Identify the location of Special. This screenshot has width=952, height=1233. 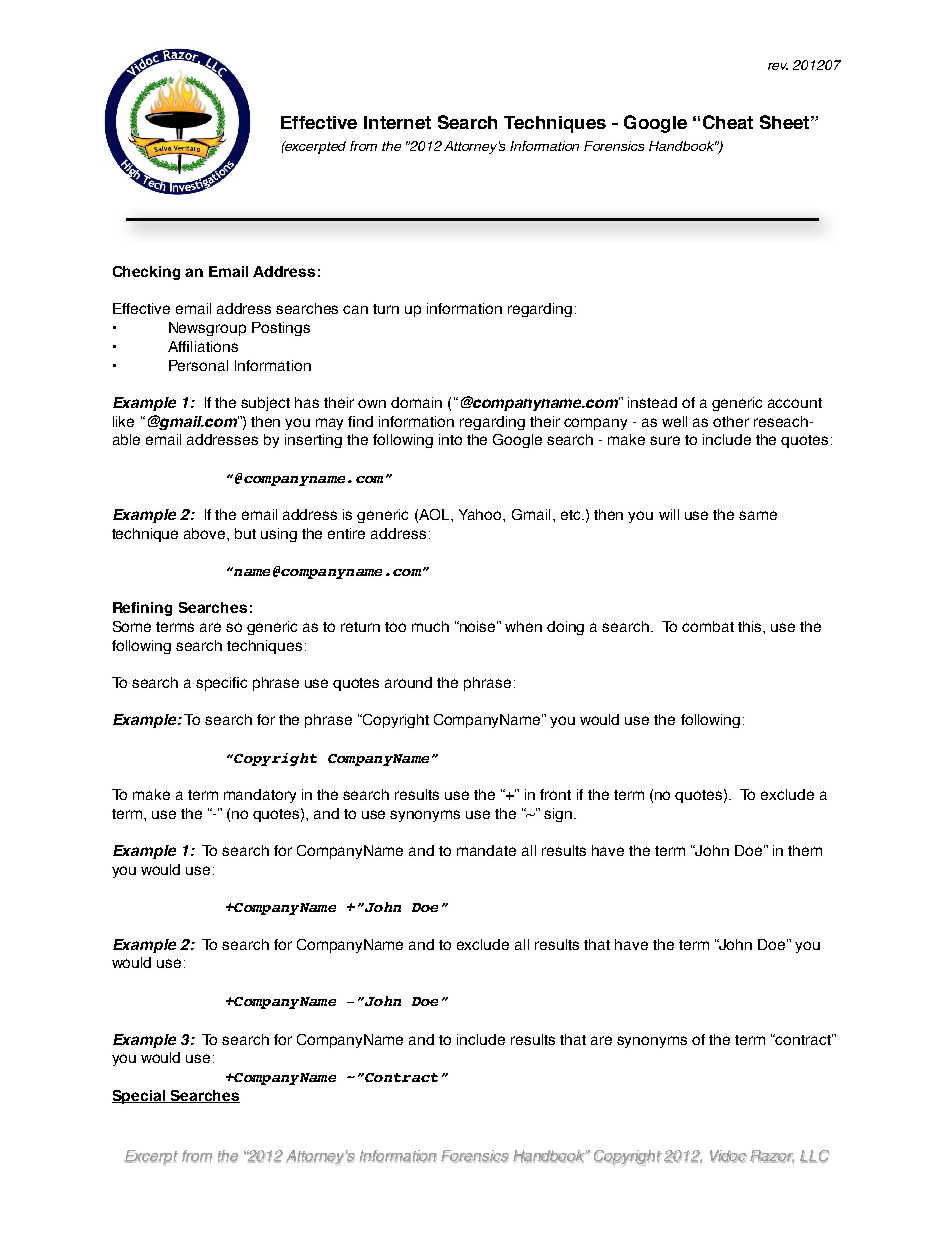
(140, 1097).
